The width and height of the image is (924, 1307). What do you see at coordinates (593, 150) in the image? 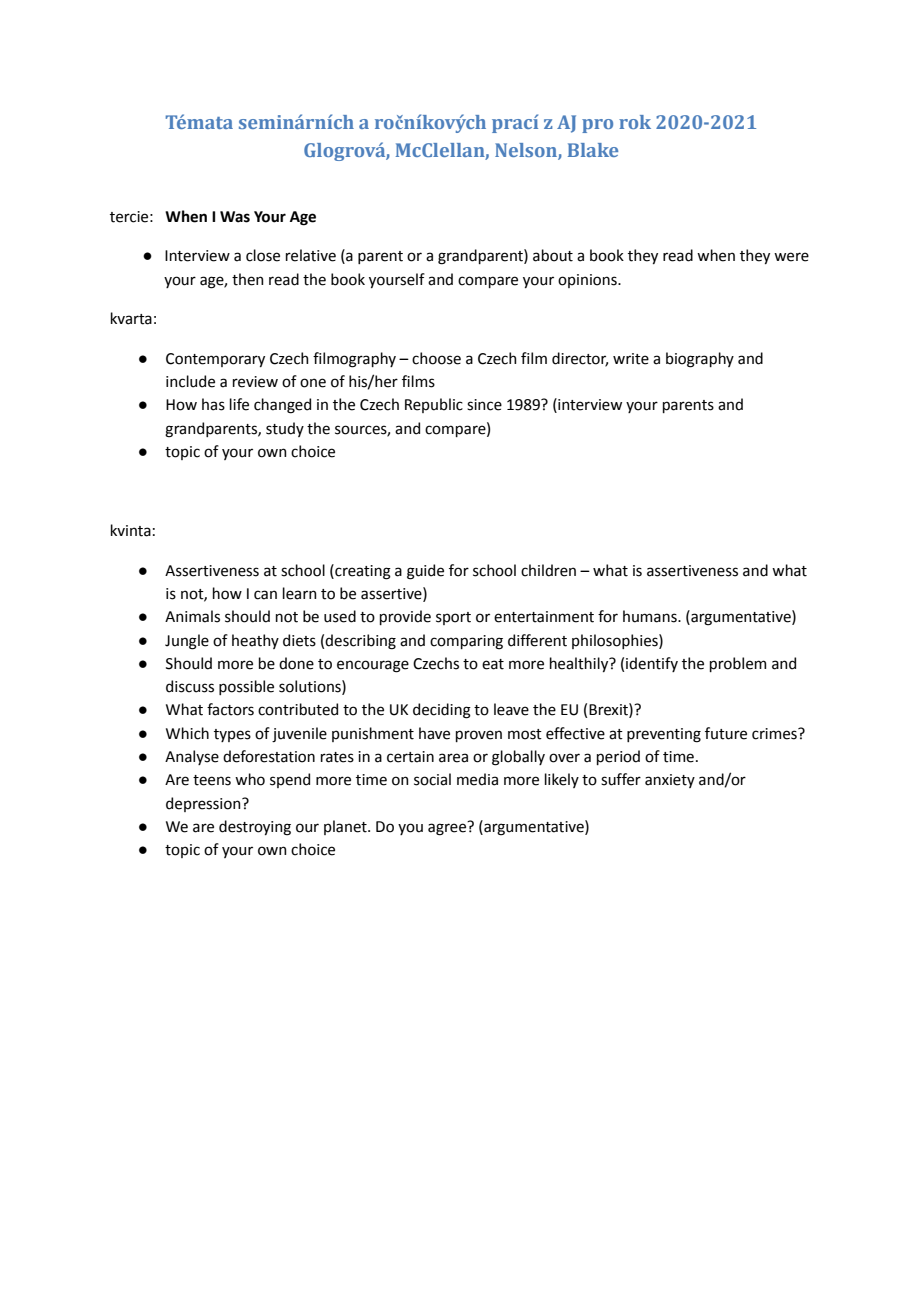
I see `Blake` at bounding box center [593, 150].
